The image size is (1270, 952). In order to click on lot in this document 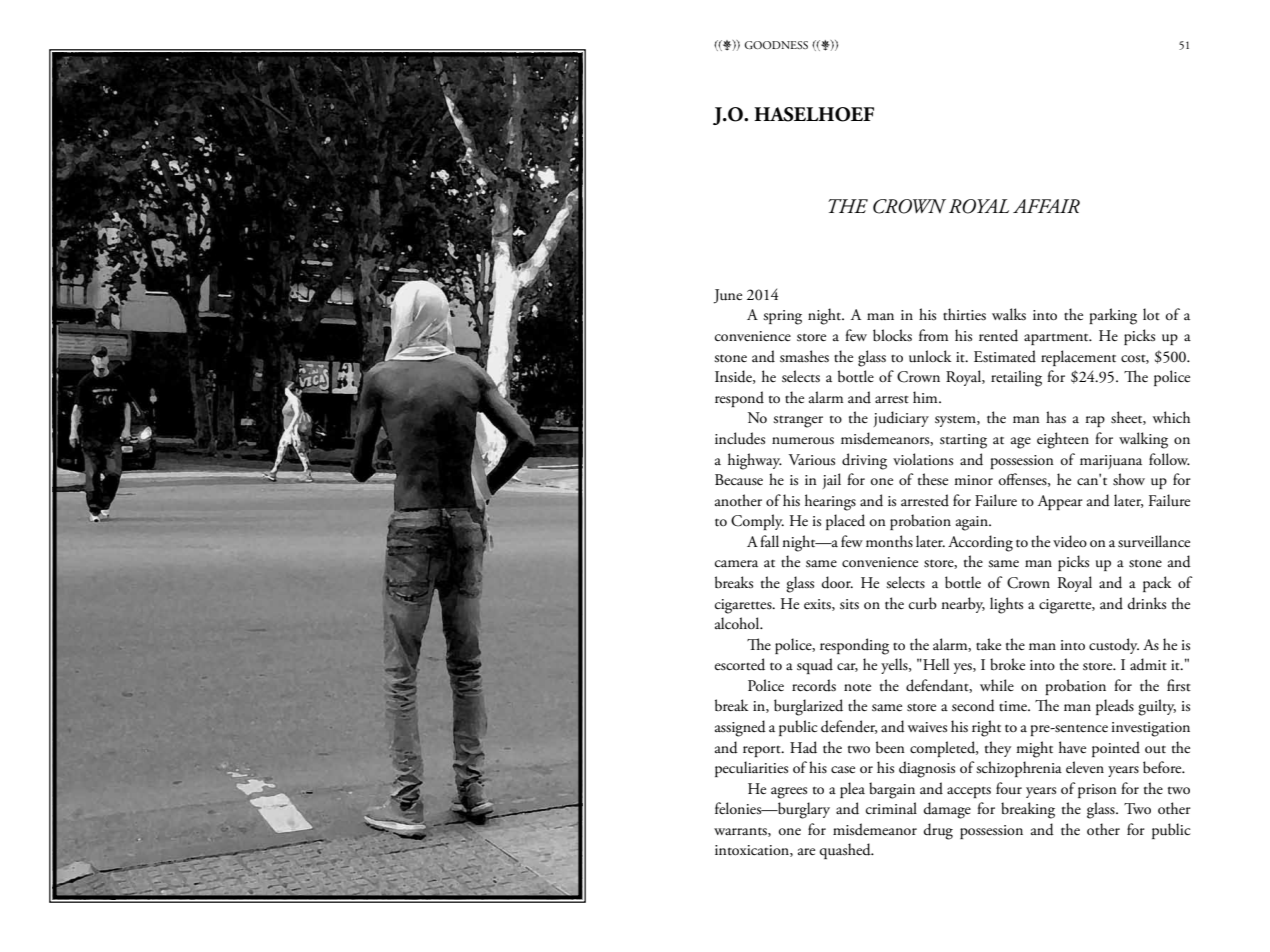, I will do `click(1151, 314)`.
